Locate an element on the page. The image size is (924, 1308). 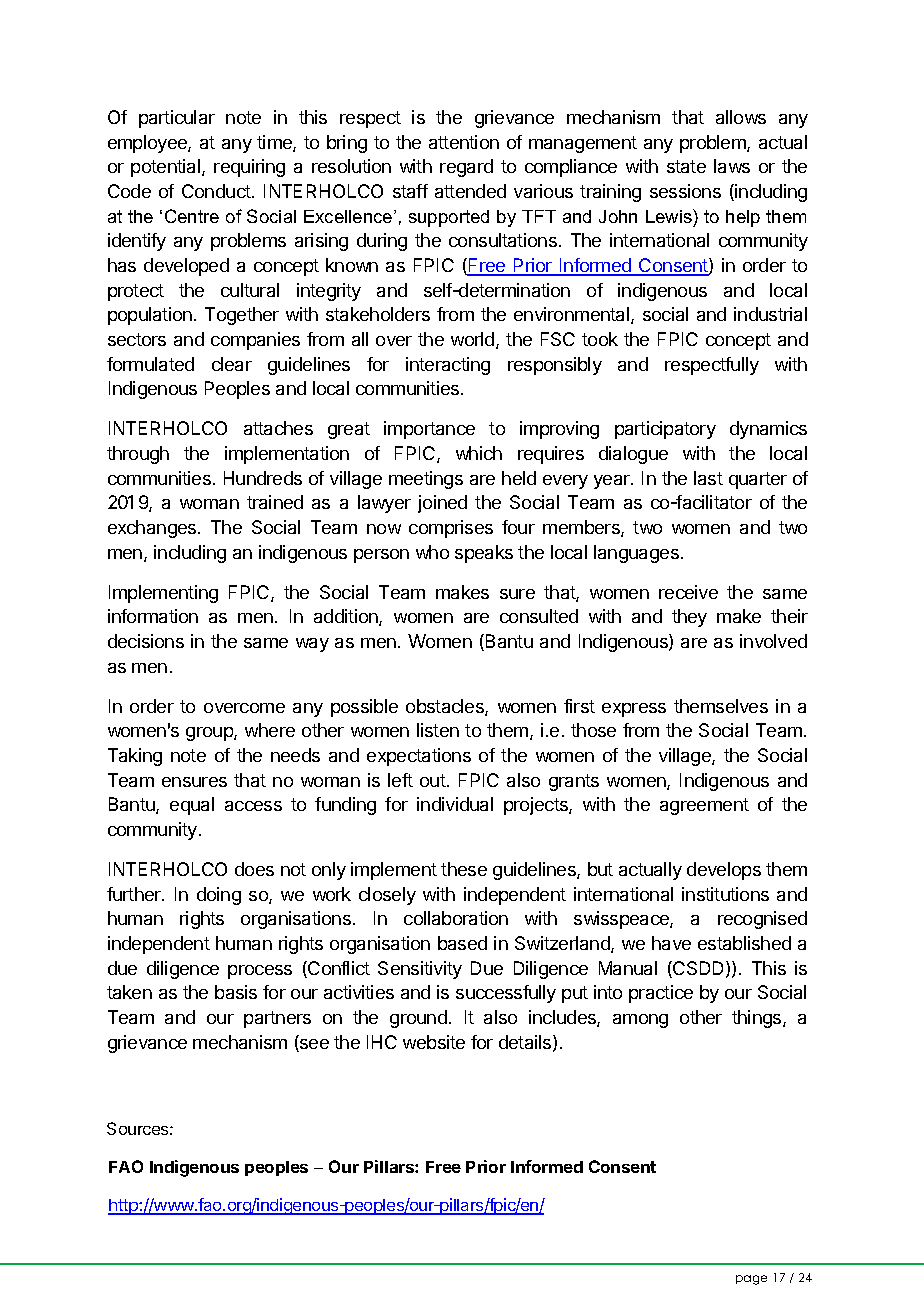
obstacles is located at coordinates (446, 707).
